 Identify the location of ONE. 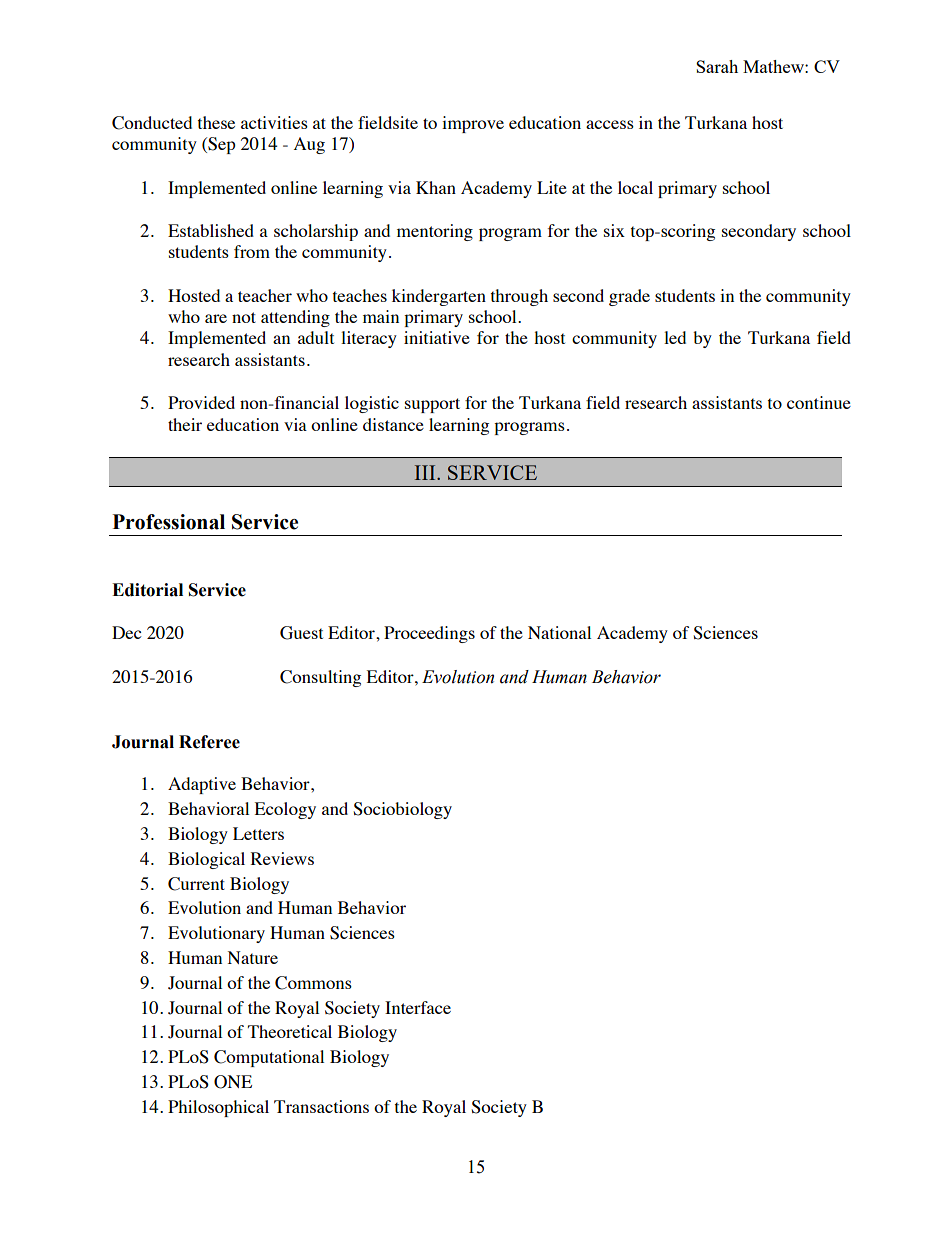
(233, 1082).
